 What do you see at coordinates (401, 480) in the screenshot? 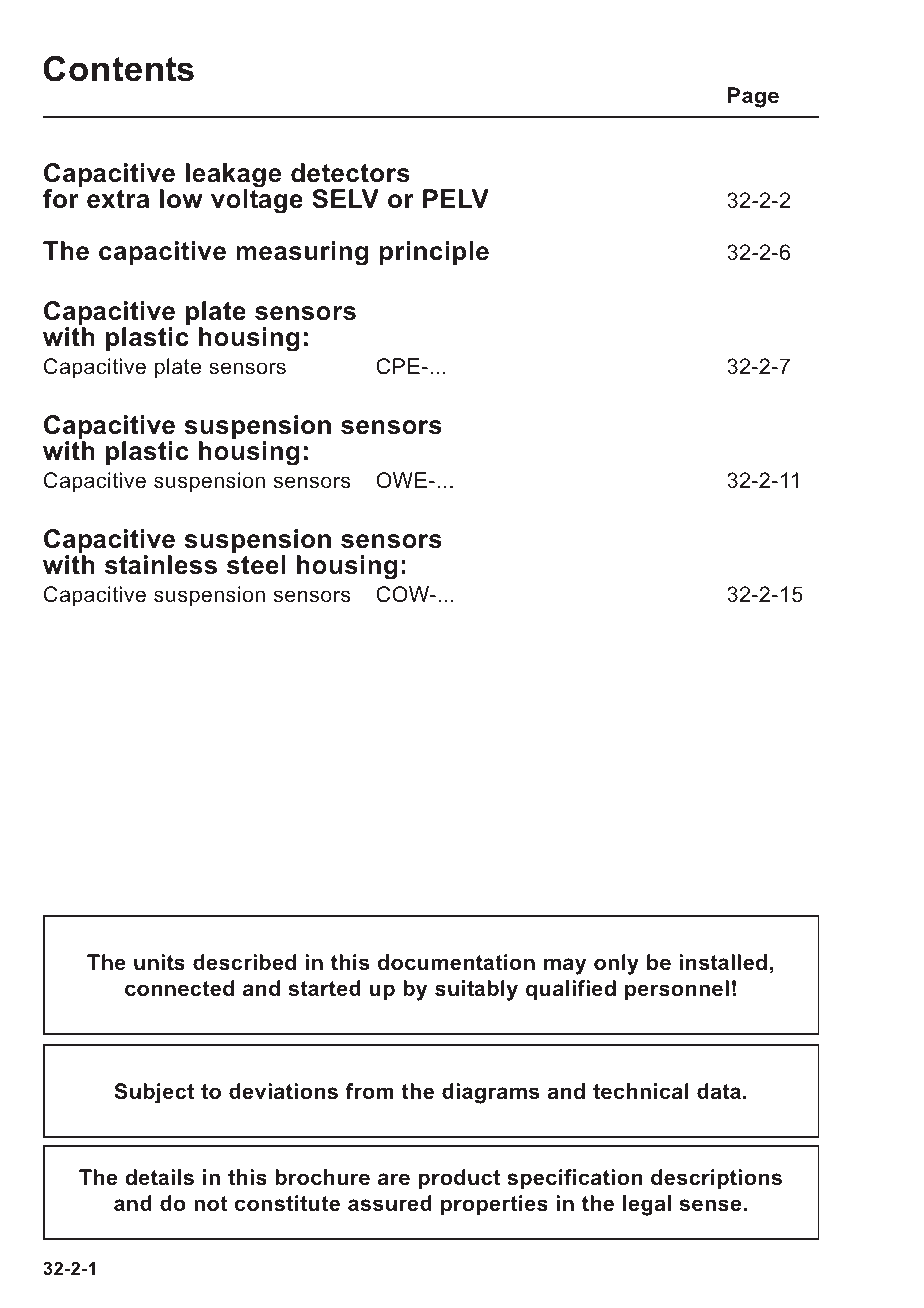
I see `OWE` at bounding box center [401, 480].
